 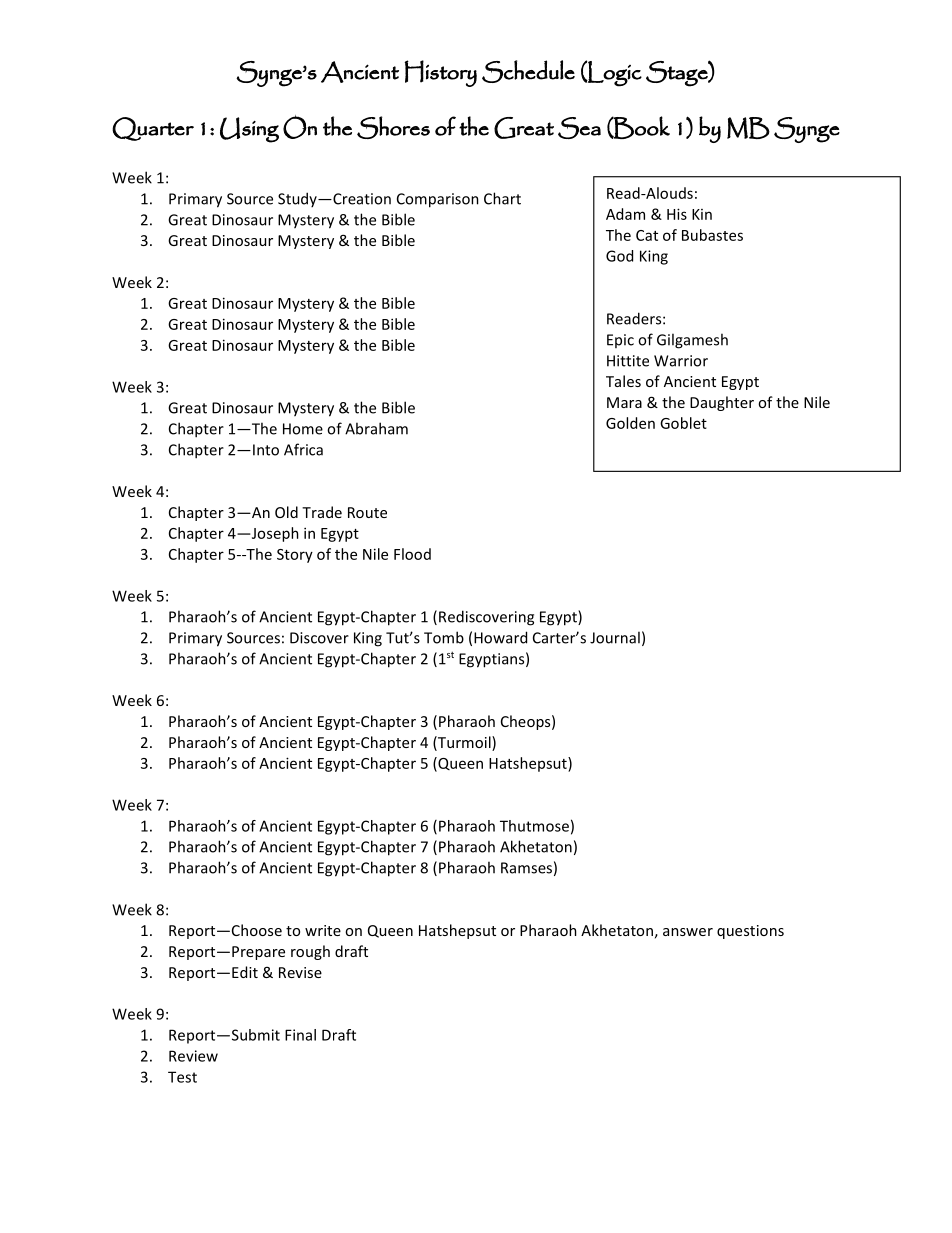 I want to click on Howard, so click(x=500, y=637).
